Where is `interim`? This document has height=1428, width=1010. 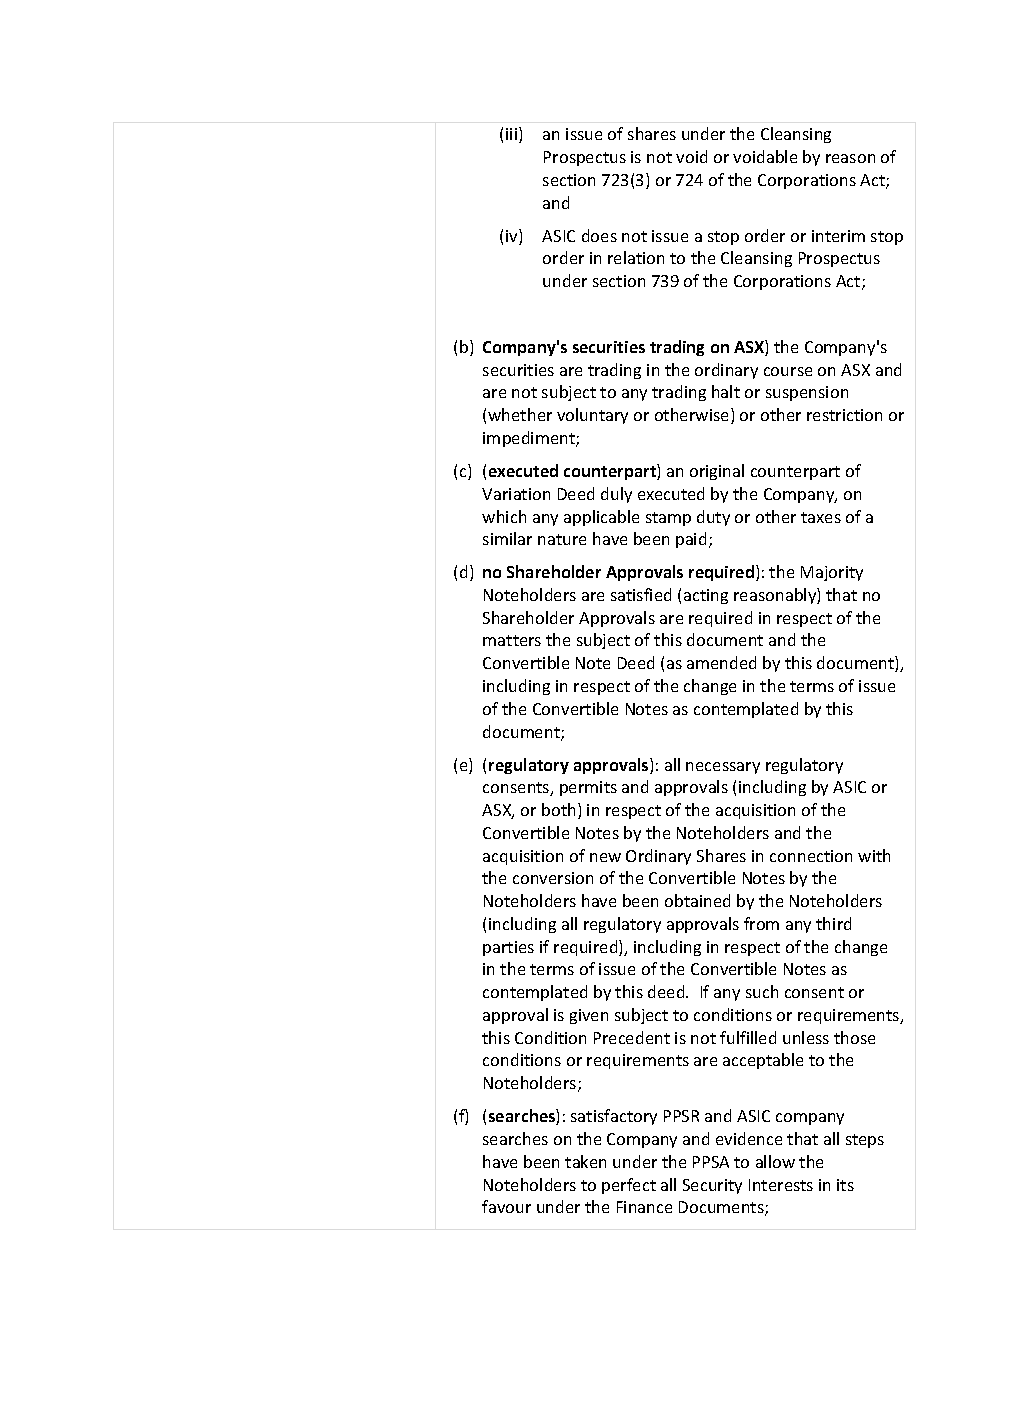 interim is located at coordinates (838, 236).
